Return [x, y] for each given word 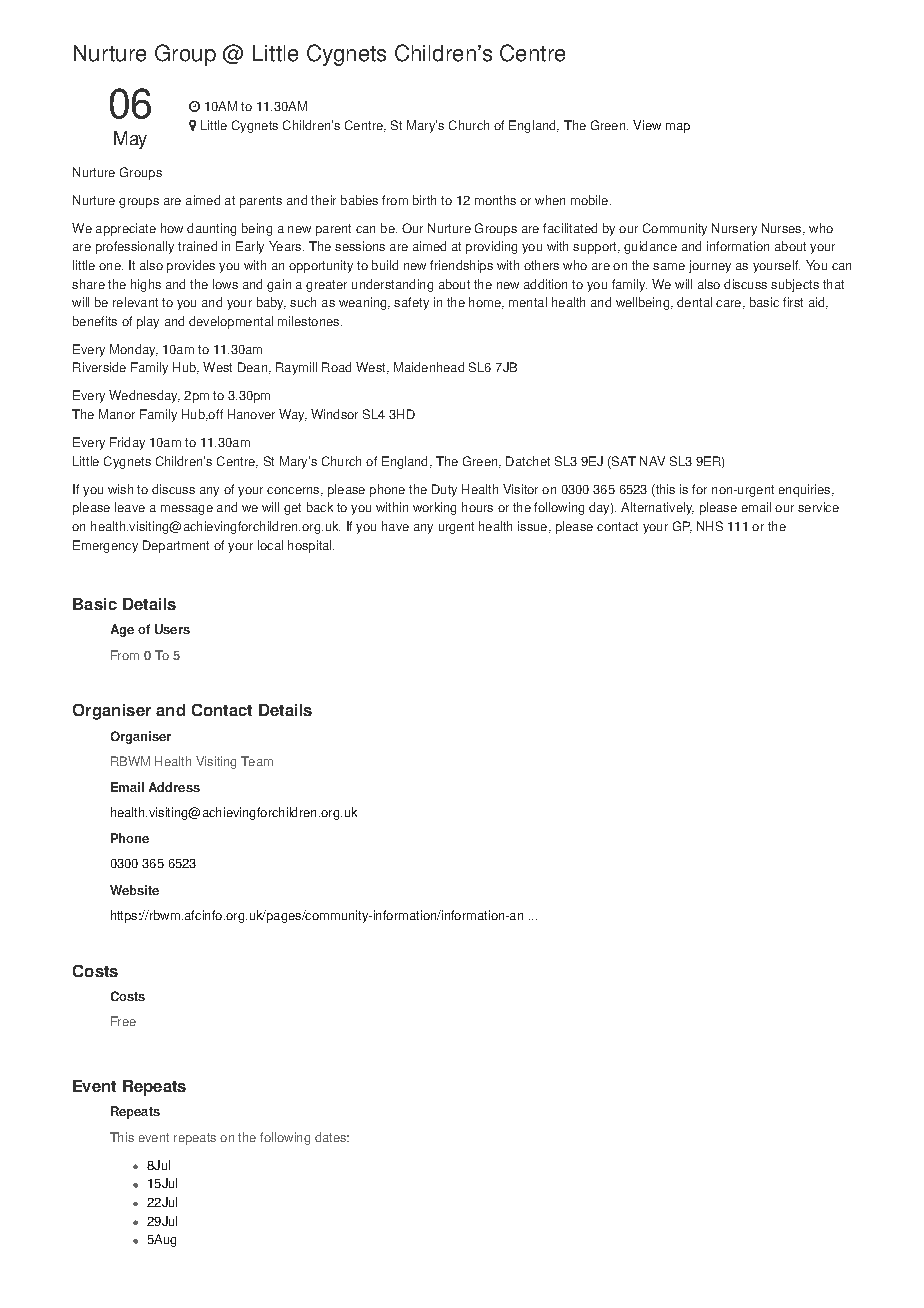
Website [134, 890]
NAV [652, 461]
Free [123, 1021]
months [495, 200]
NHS [710, 526]
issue [534, 527]
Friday [127, 443]
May [130, 140]
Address [174, 787]
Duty [444, 490]
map [678, 128]
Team [257, 761]
